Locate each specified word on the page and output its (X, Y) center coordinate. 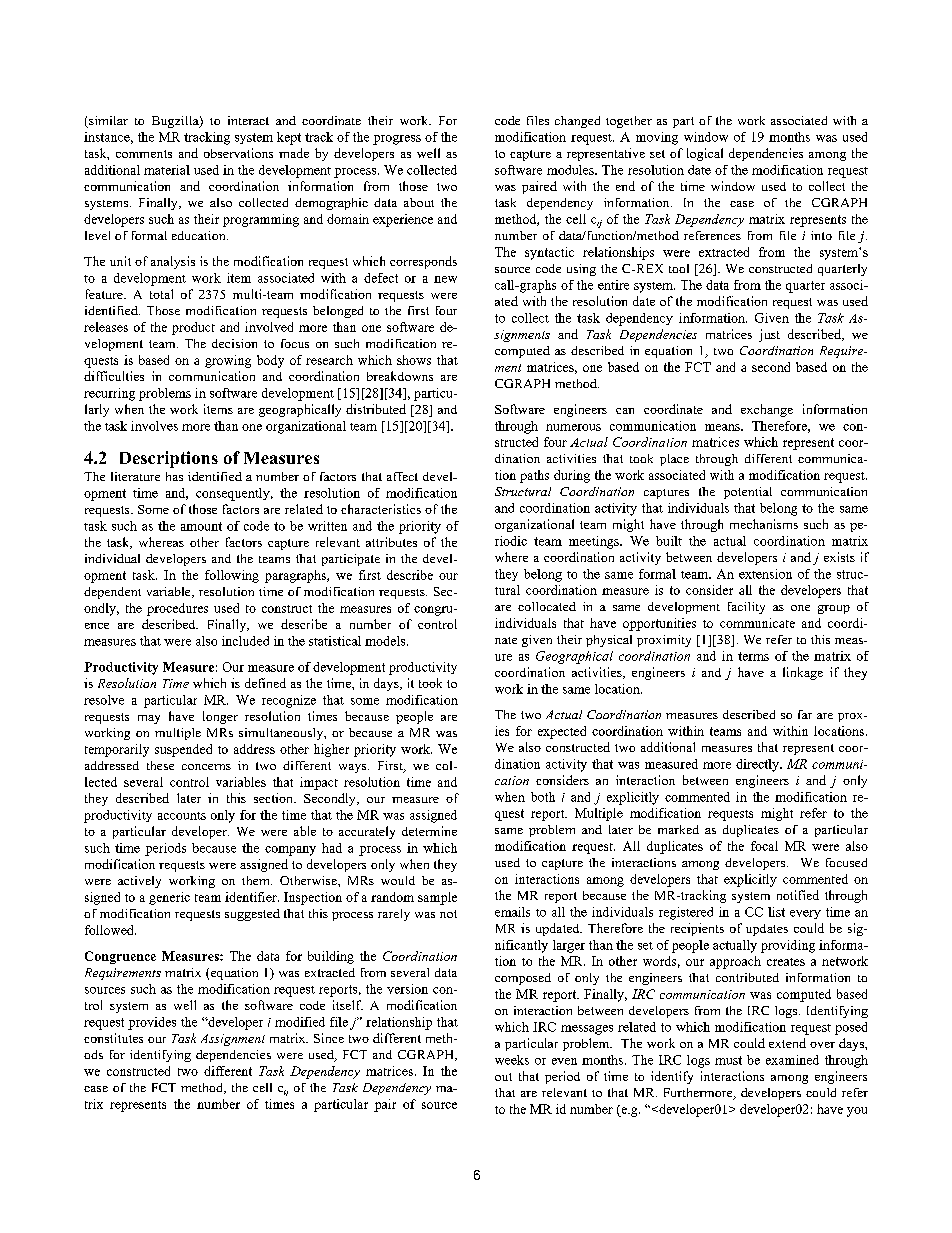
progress (397, 140)
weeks (512, 1060)
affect (402, 476)
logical (705, 154)
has (174, 476)
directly (758, 765)
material (167, 170)
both (543, 797)
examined (792, 1060)
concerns (206, 767)
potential (748, 493)
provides (152, 1023)
